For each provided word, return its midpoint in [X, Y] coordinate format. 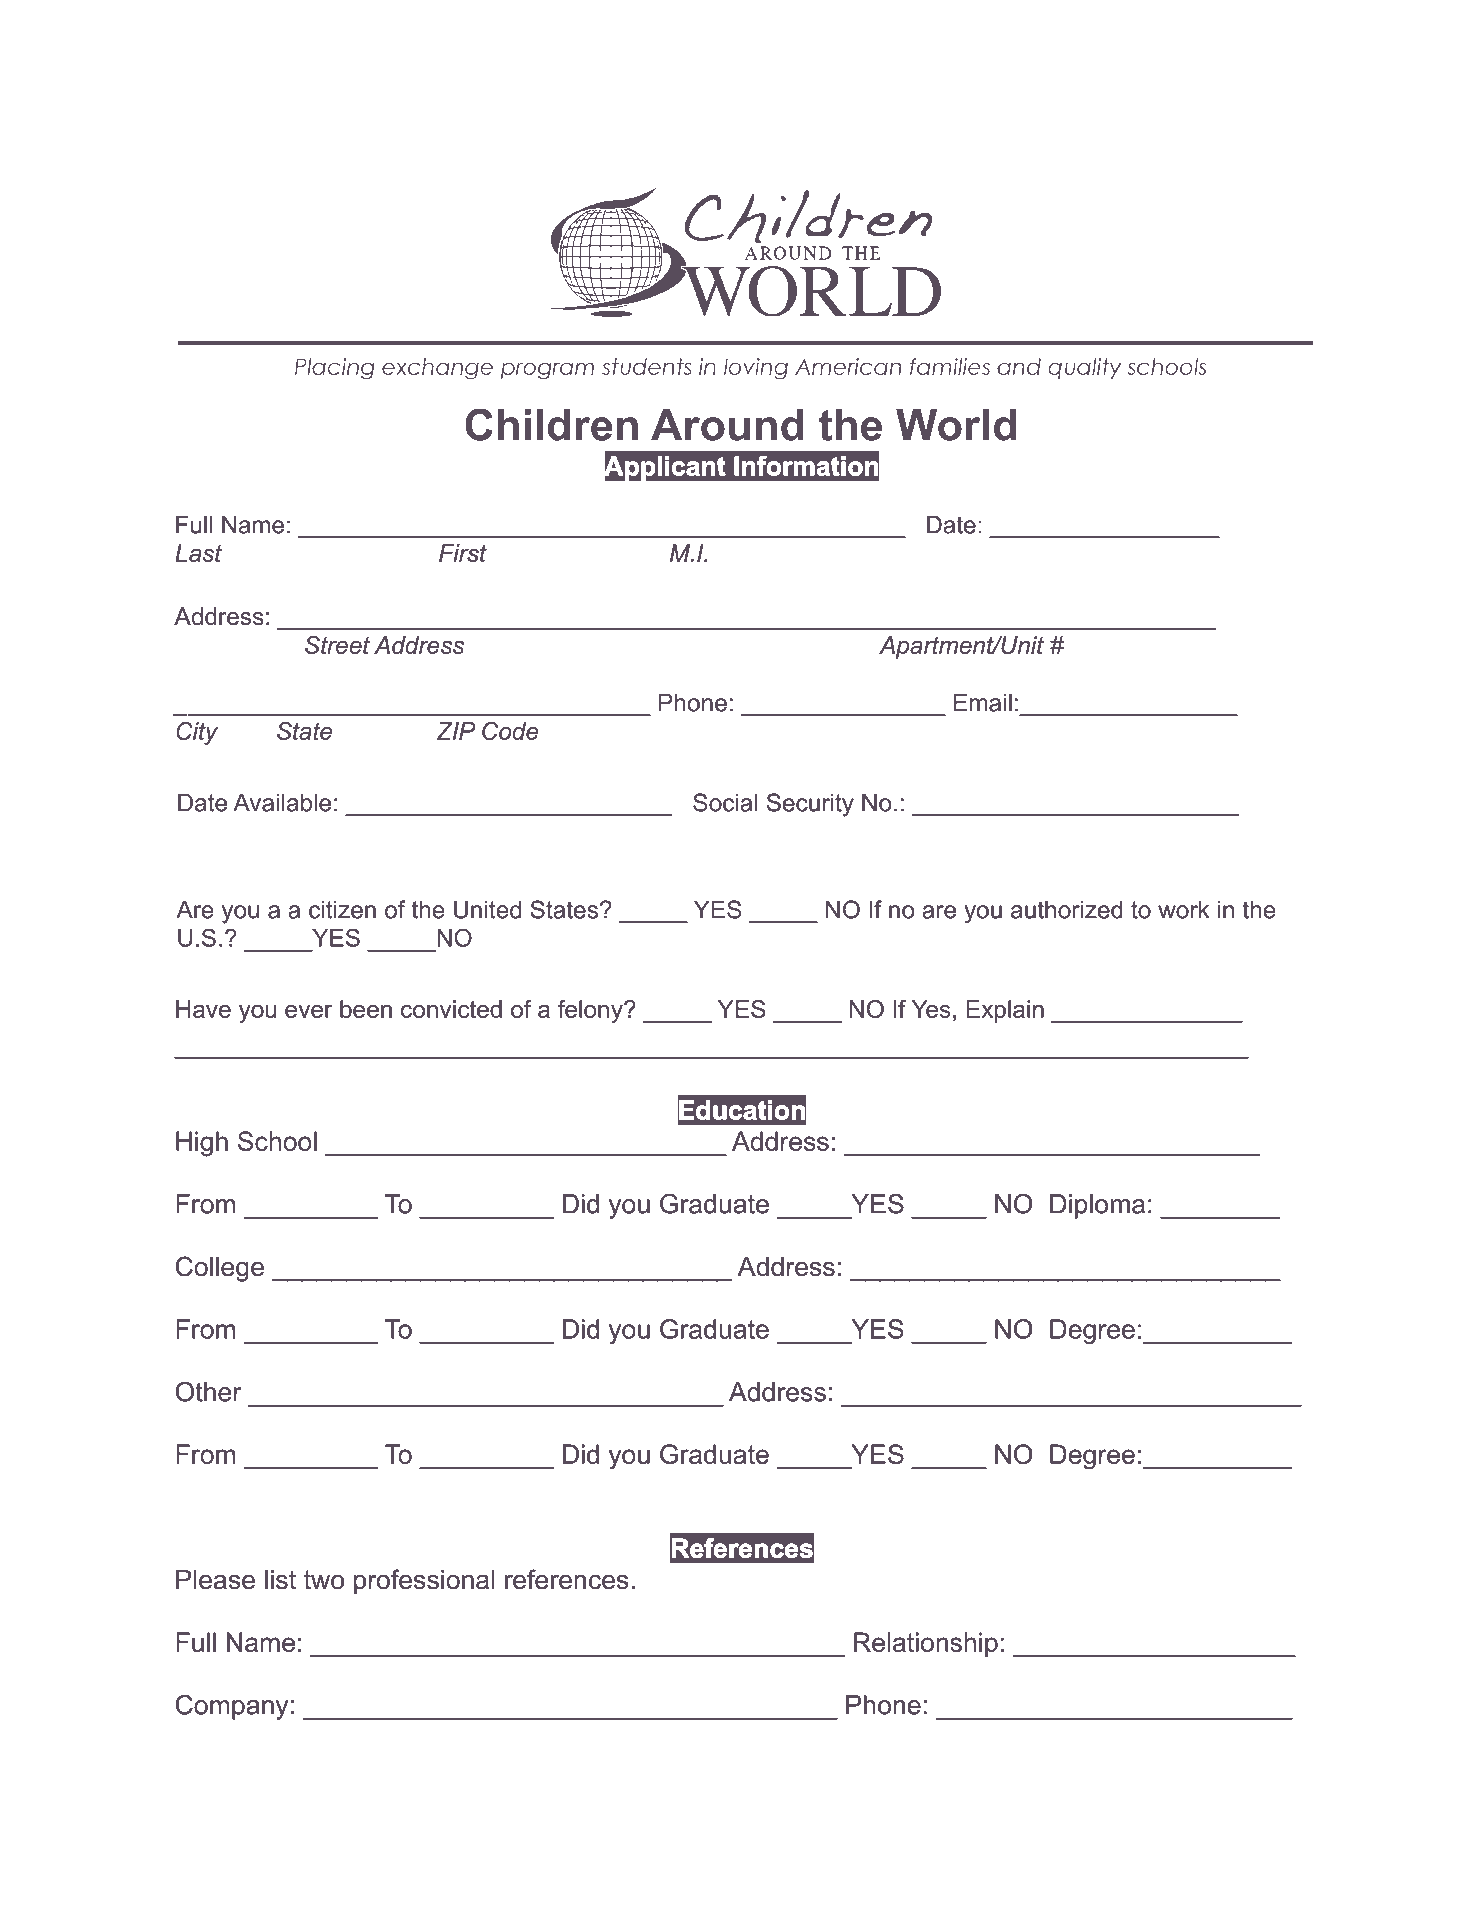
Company [232, 1707]
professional [424, 1582]
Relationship [926, 1644]
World [956, 425]
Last [198, 553]
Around [727, 425]
